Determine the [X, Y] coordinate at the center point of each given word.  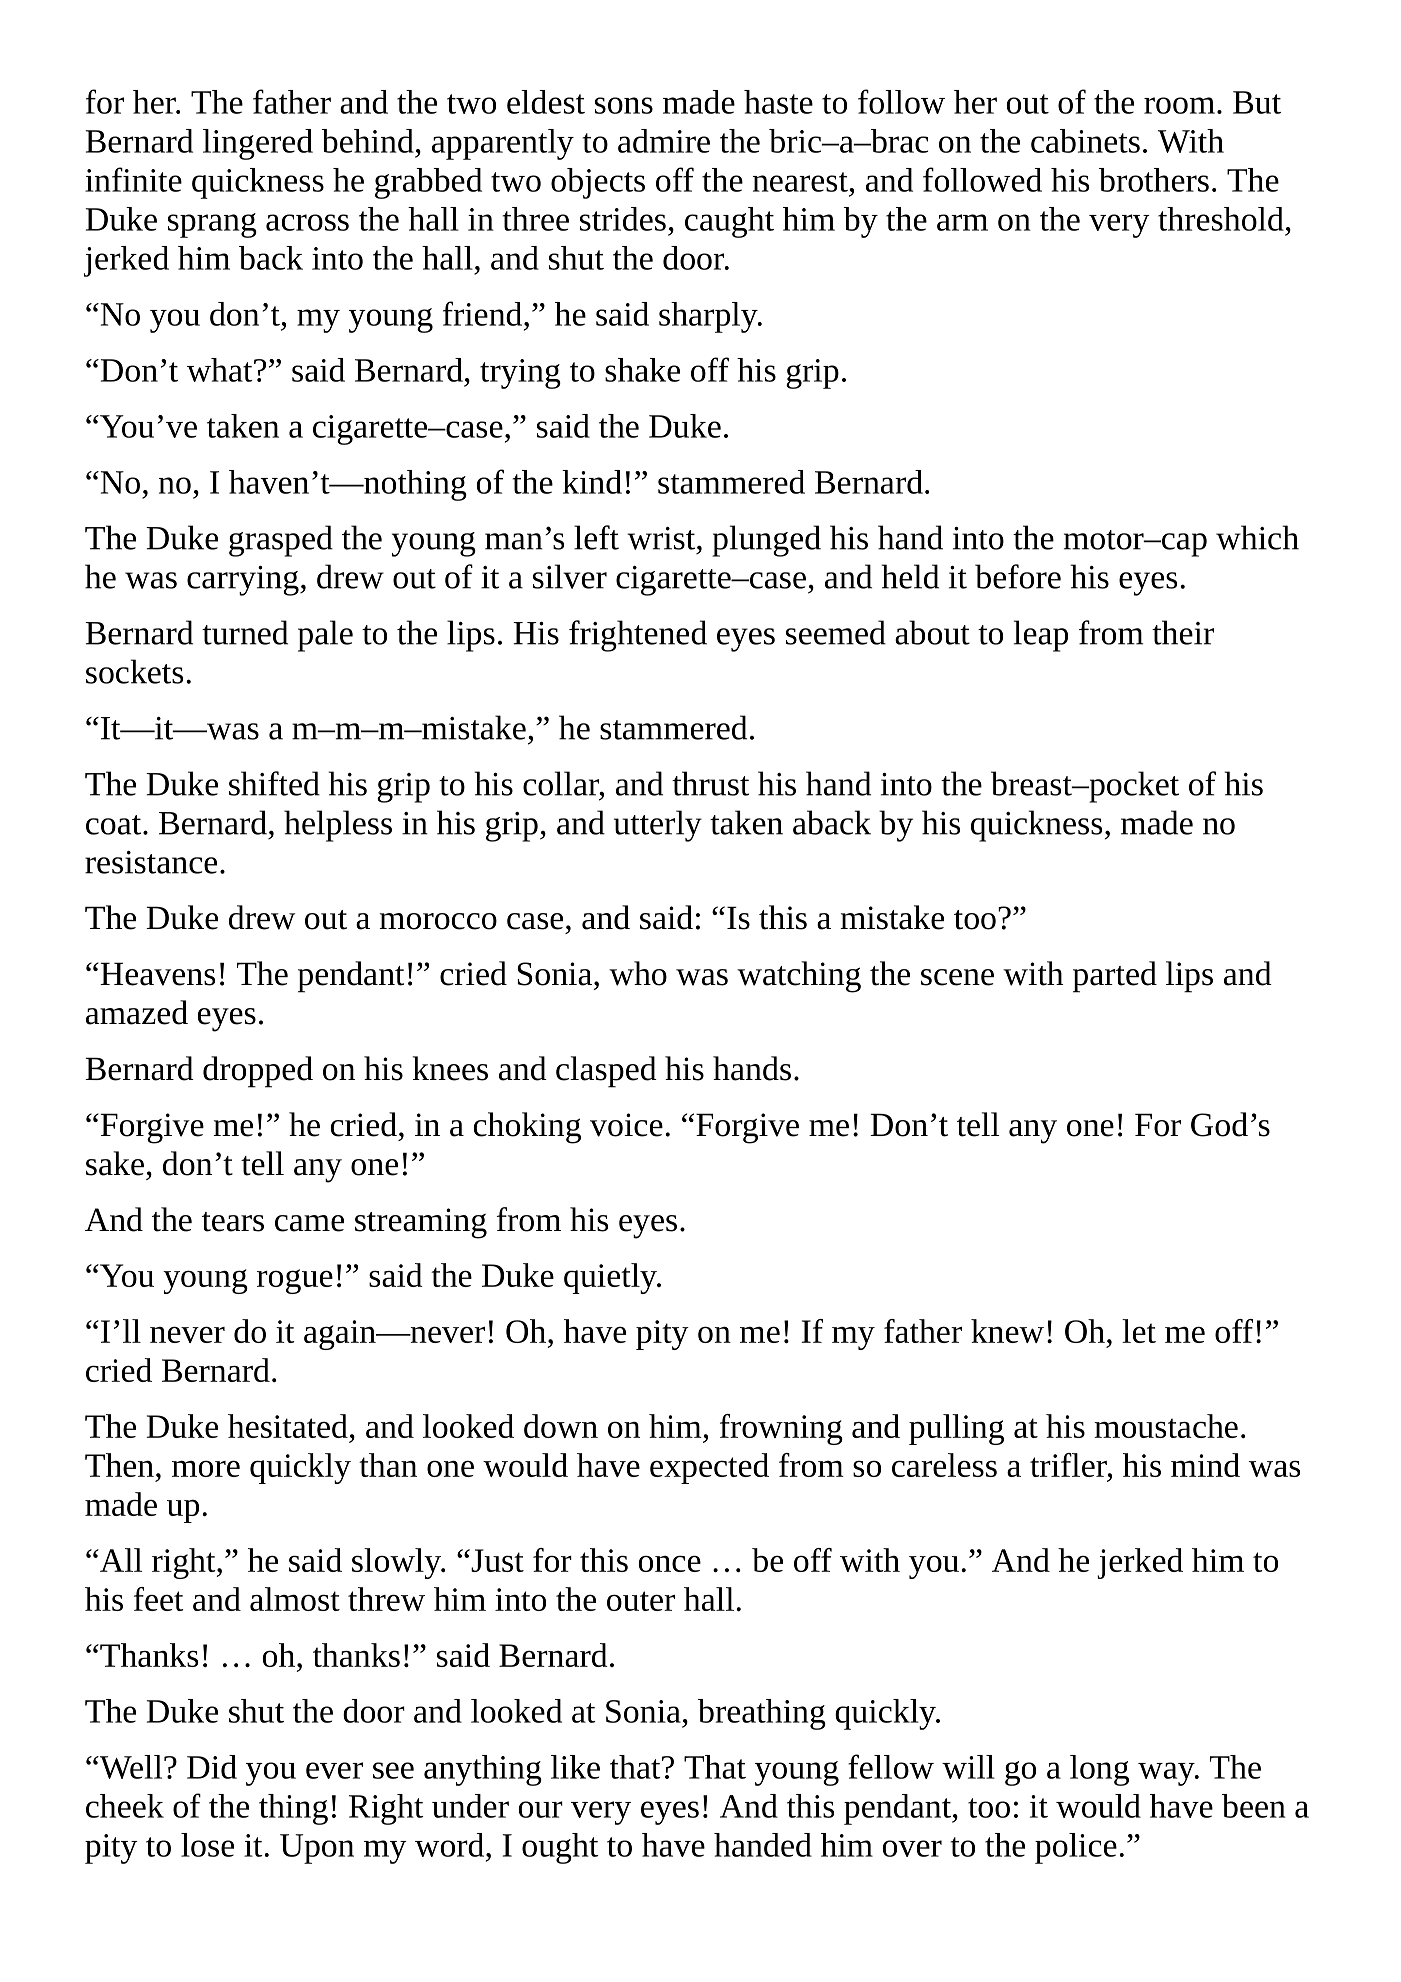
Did [212, 1767]
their [1183, 632]
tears [233, 1222]
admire [664, 141]
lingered [258, 144]
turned [245, 632]
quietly [611, 1278]
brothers [1154, 180]
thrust [710, 783]
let [1139, 1331]
